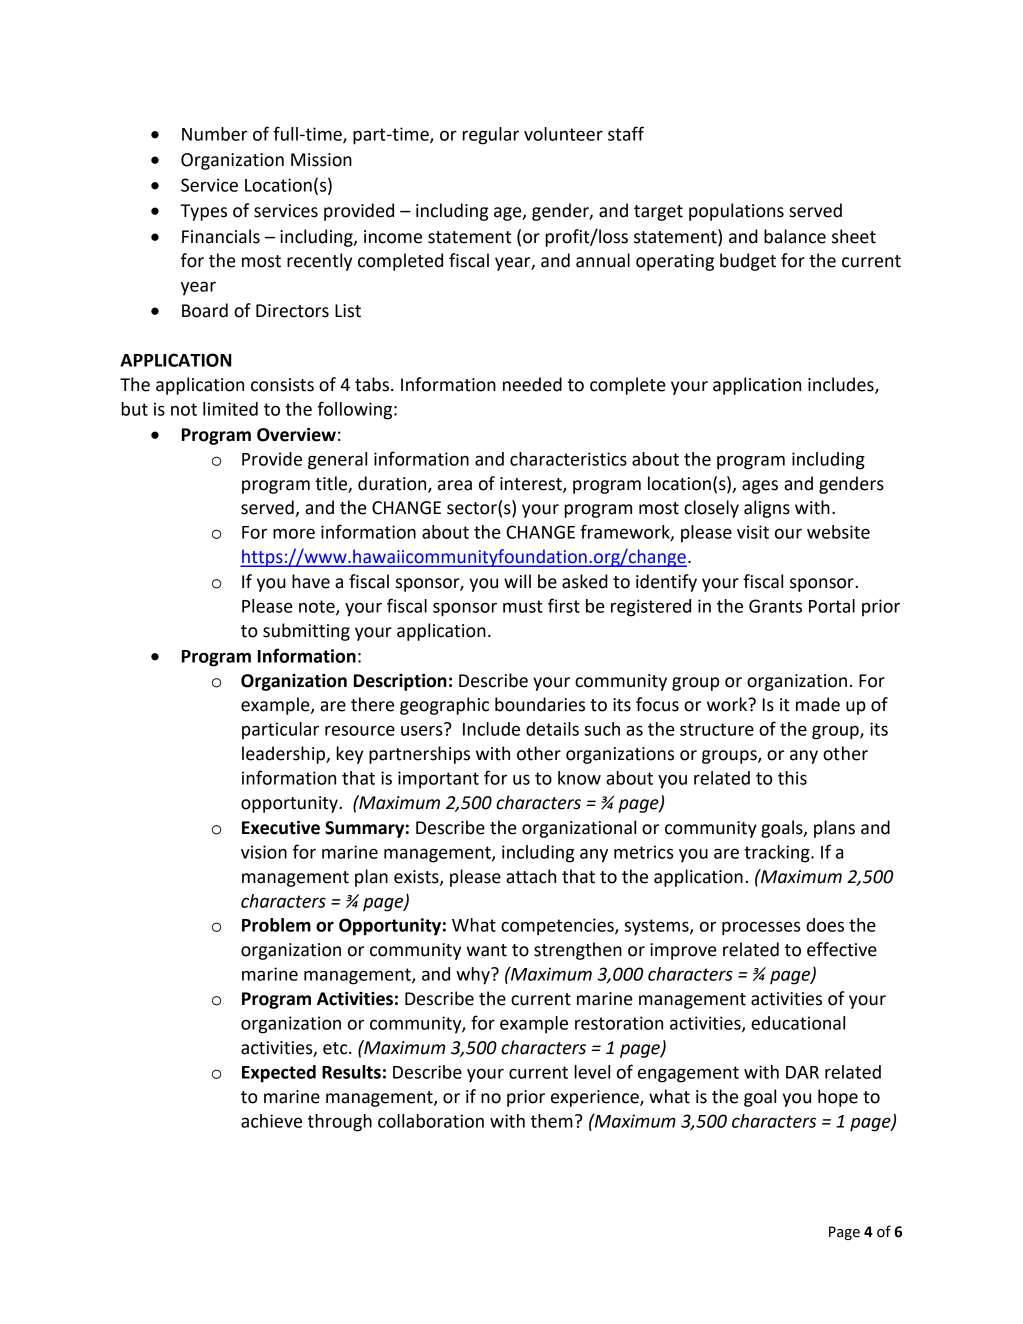  I want to click on Number, so click(214, 134).
